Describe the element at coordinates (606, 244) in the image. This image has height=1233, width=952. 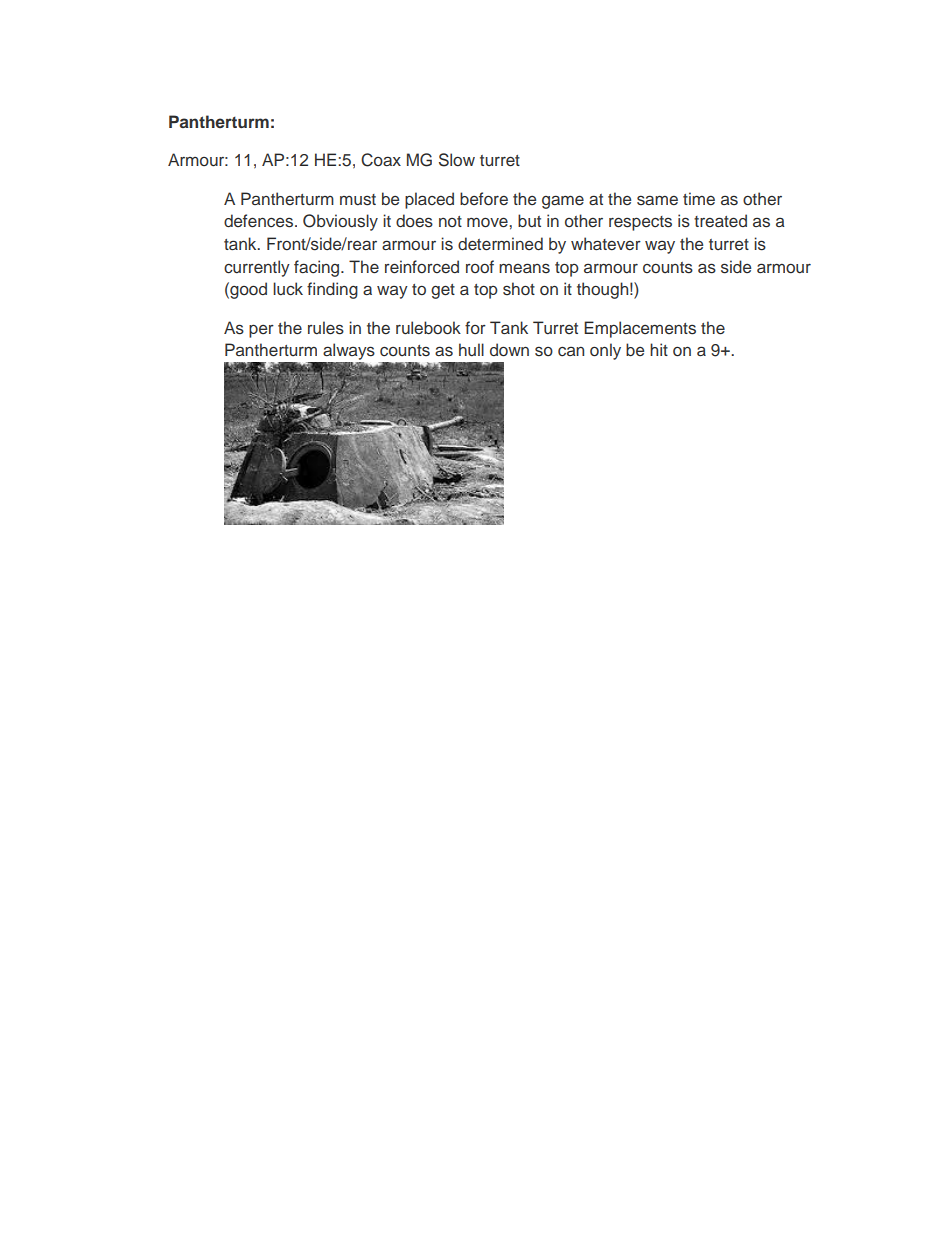
I see `whatever` at that location.
